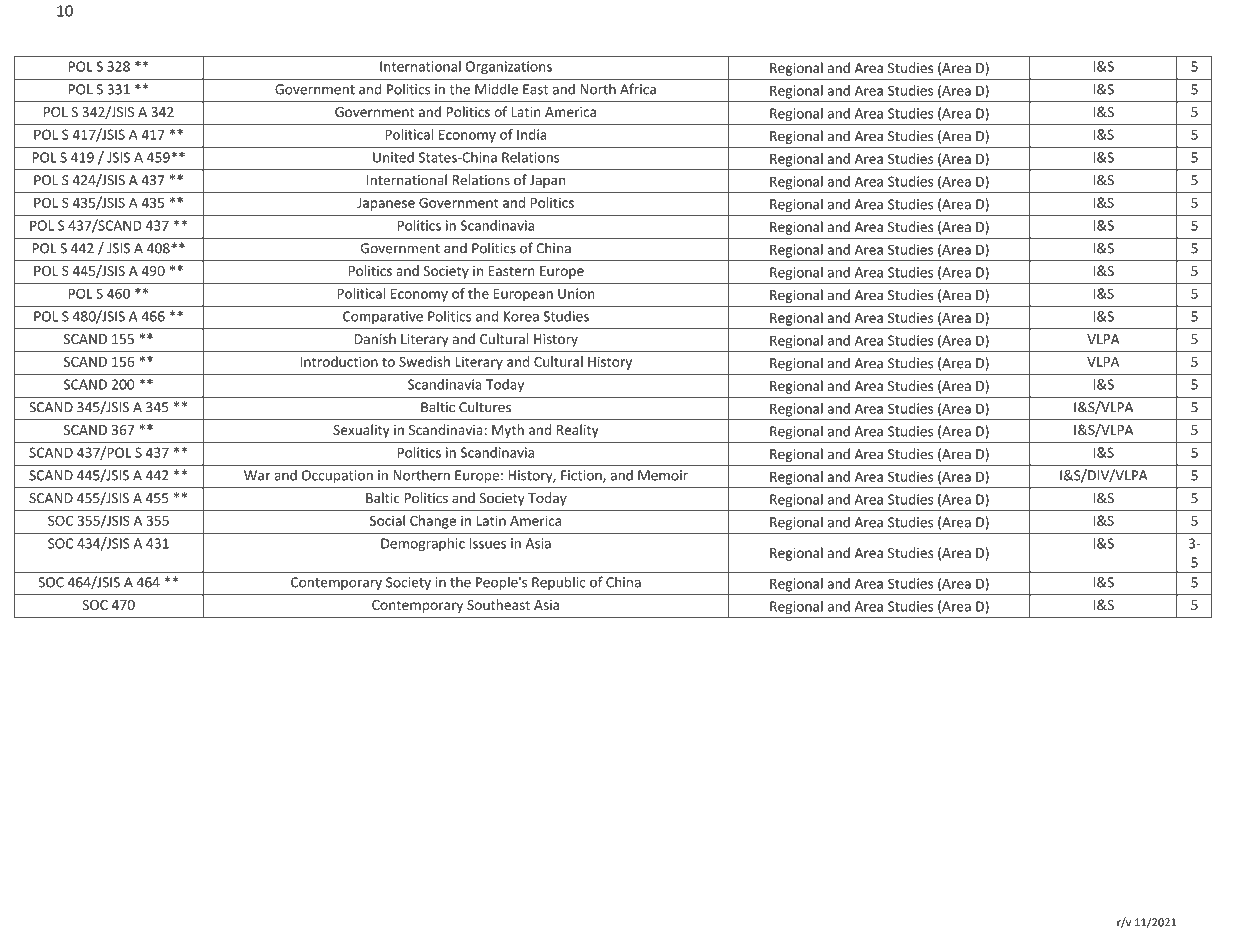  Describe the element at coordinates (387, 520) in the screenshot. I see `Social` at that location.
